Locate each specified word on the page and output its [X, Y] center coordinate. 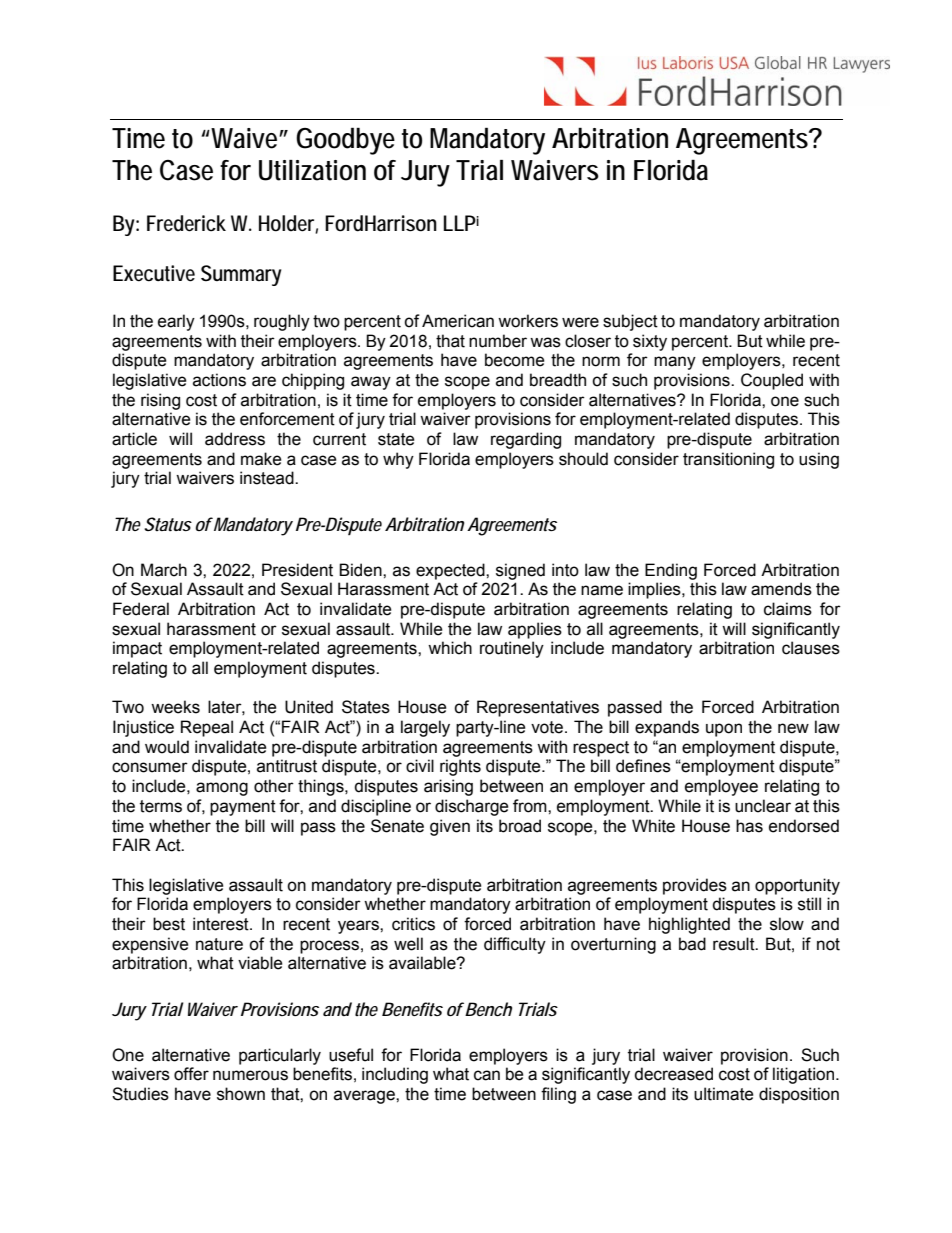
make [261, 459]
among [222, 789]
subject [630, 322]
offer [191, 1074]
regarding [526, 440]
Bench [488, 1009]
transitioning [728, 460]
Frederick [186, 223]
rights [460, 767]
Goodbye [345, 141]
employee [721, 787]
